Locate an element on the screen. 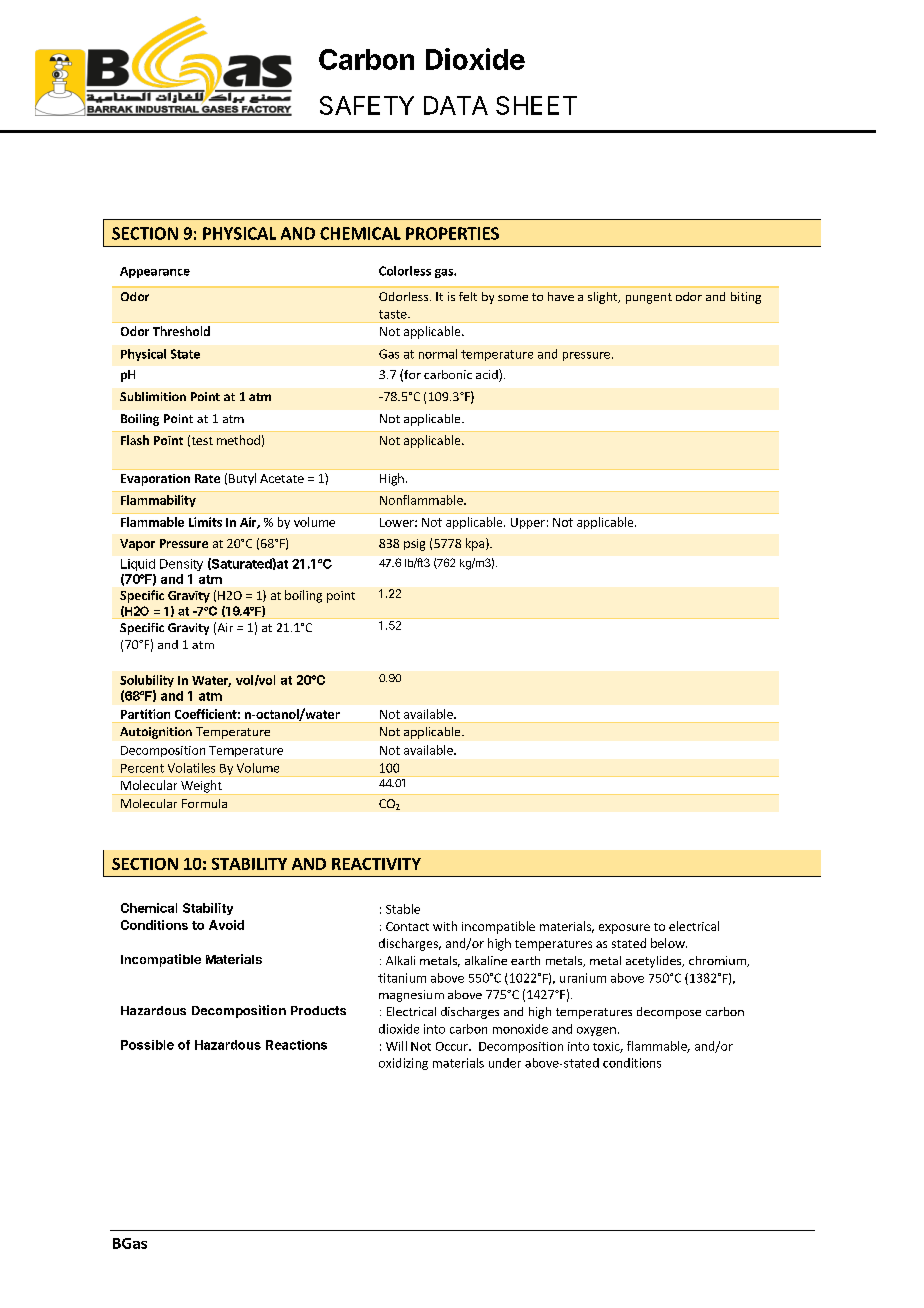 This screenshot has height=1308, width=924. psig is located at coordinates (414, 545).
